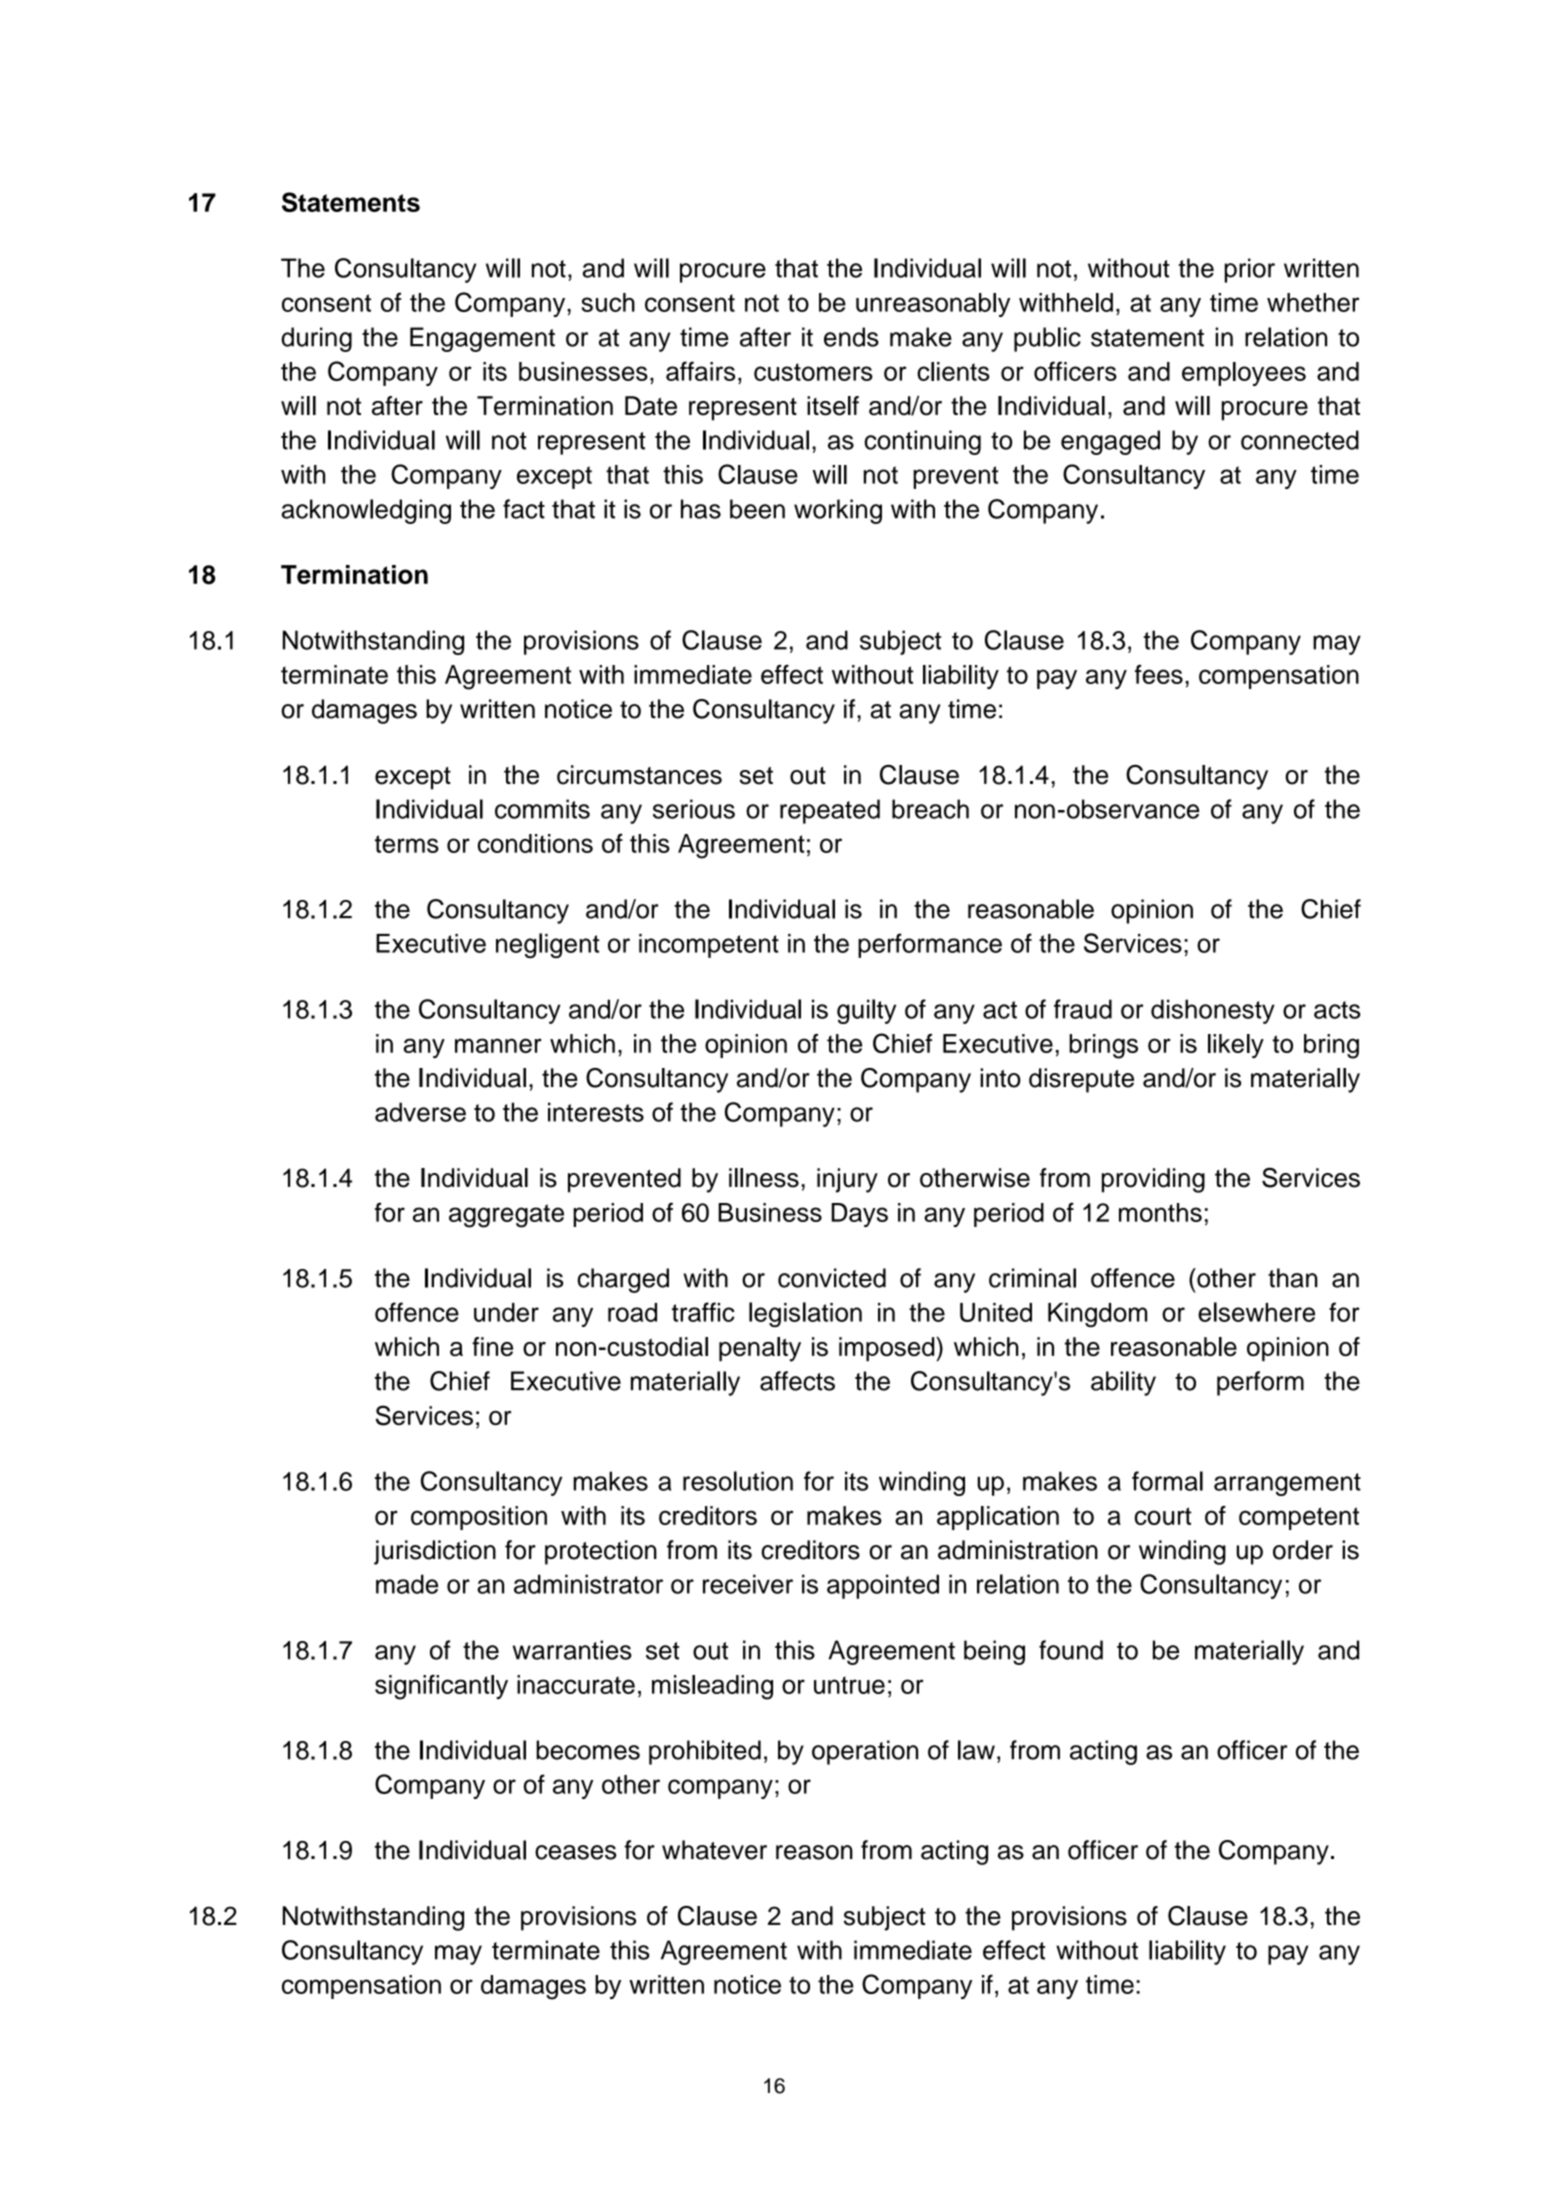 This page has height=2190, width=1548. I want to click on likely, so click(1236, 1046).
